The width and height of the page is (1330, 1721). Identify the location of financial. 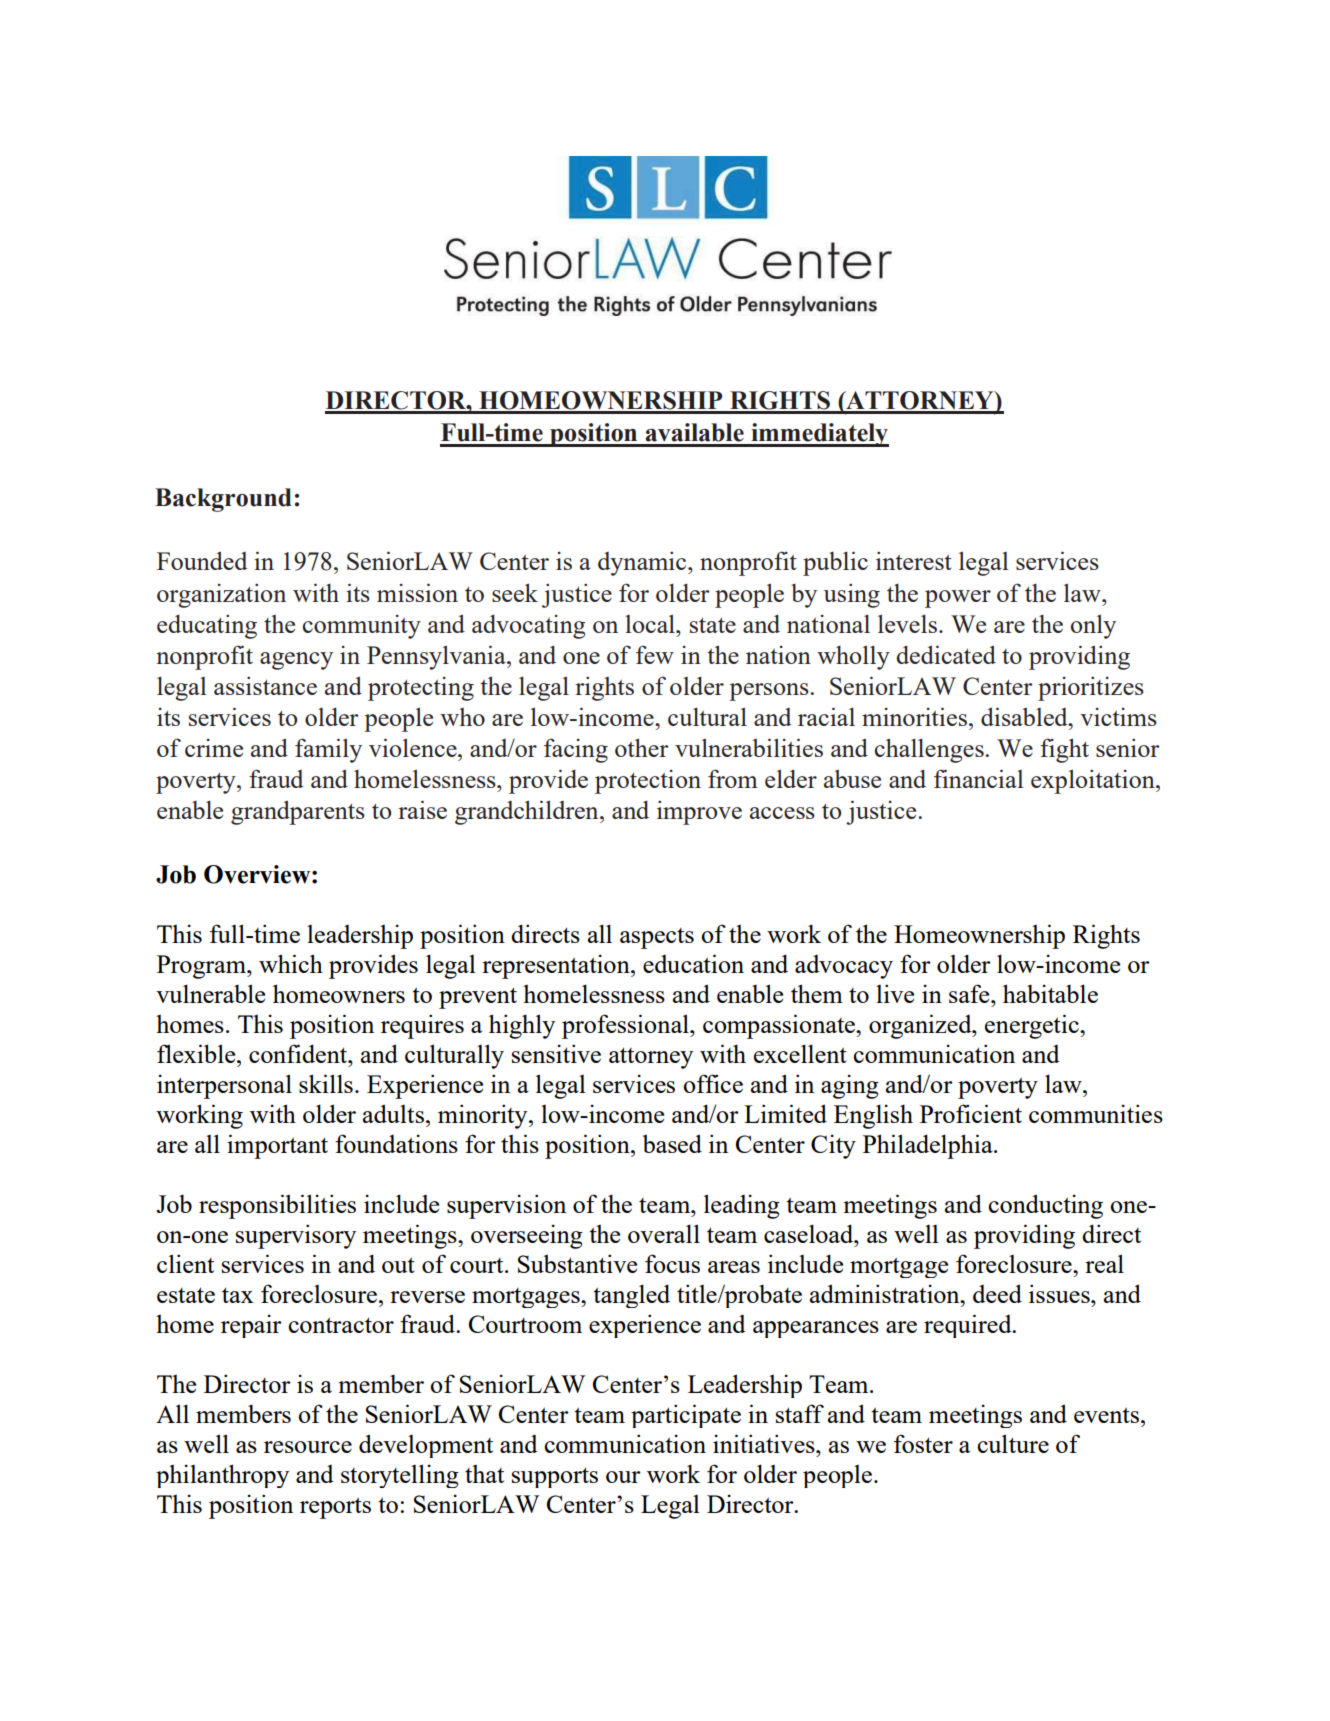
(979, 778).
